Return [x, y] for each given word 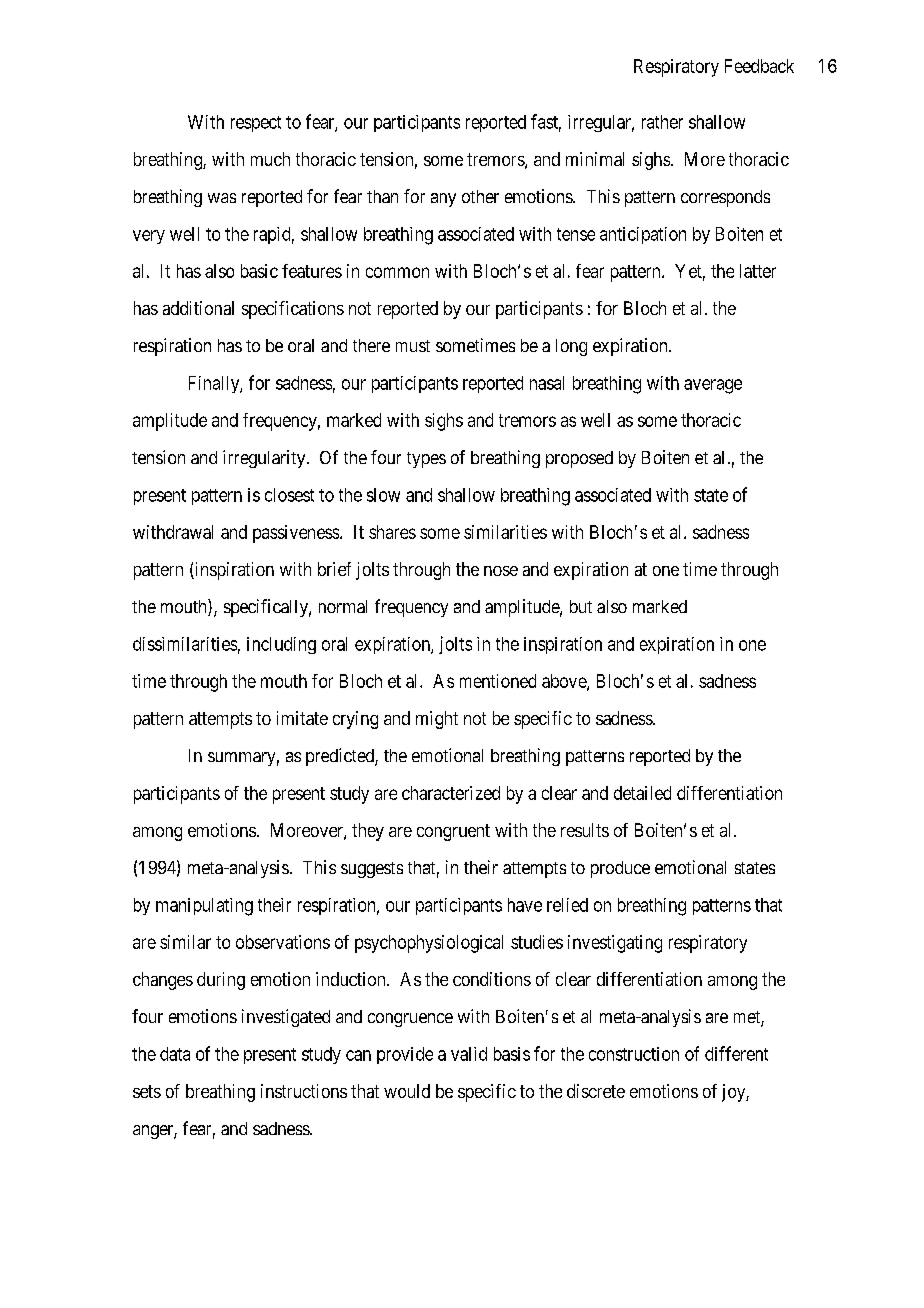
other [480, 196]
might [437, 720]
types [426, 460]
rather [662, 122]
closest [289, 495]
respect [256, 124]
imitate [302, 718]
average [713, 386]
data [175, 1054]
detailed [642, 793]
